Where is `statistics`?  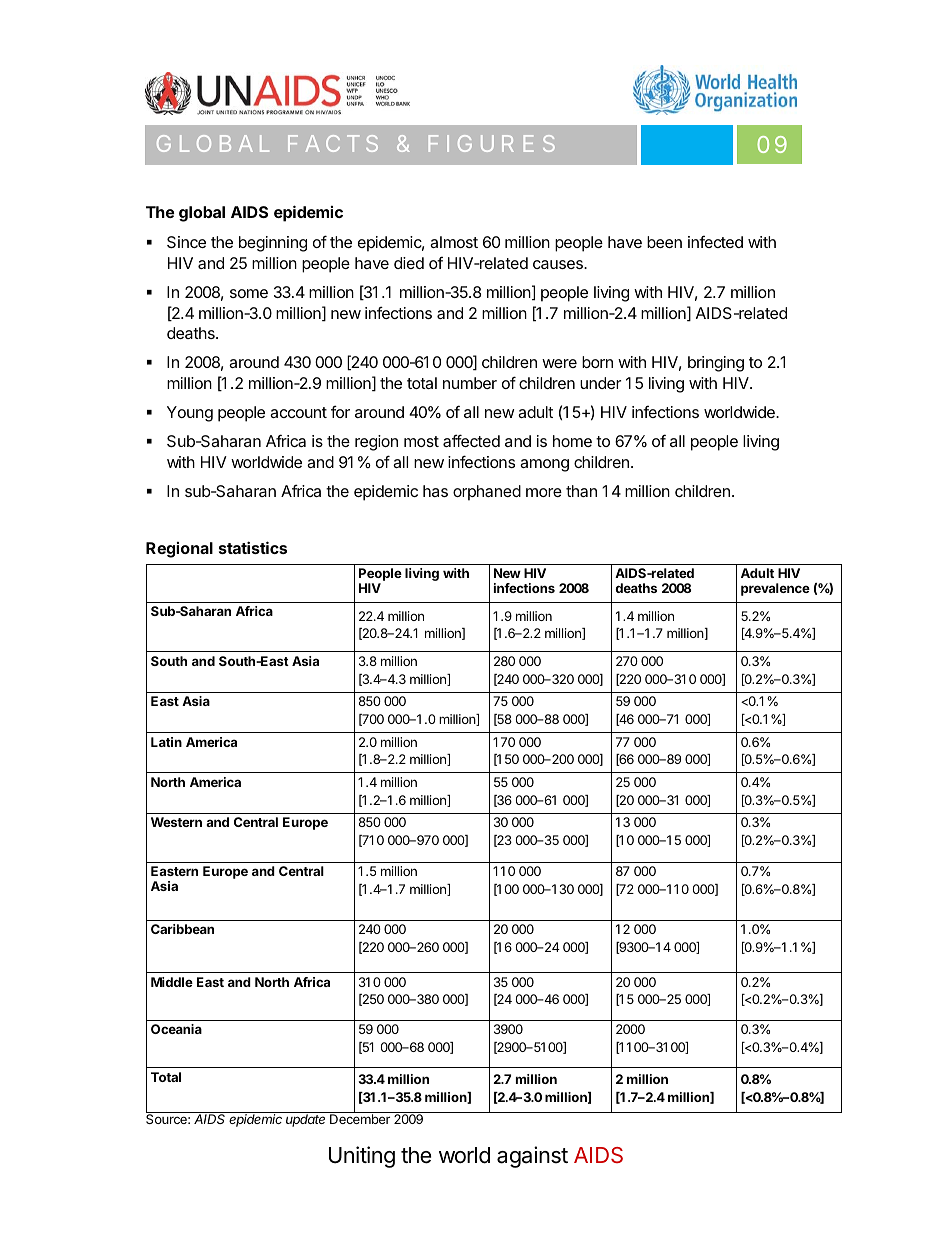 statistics is located at coordinates (253, 547).
